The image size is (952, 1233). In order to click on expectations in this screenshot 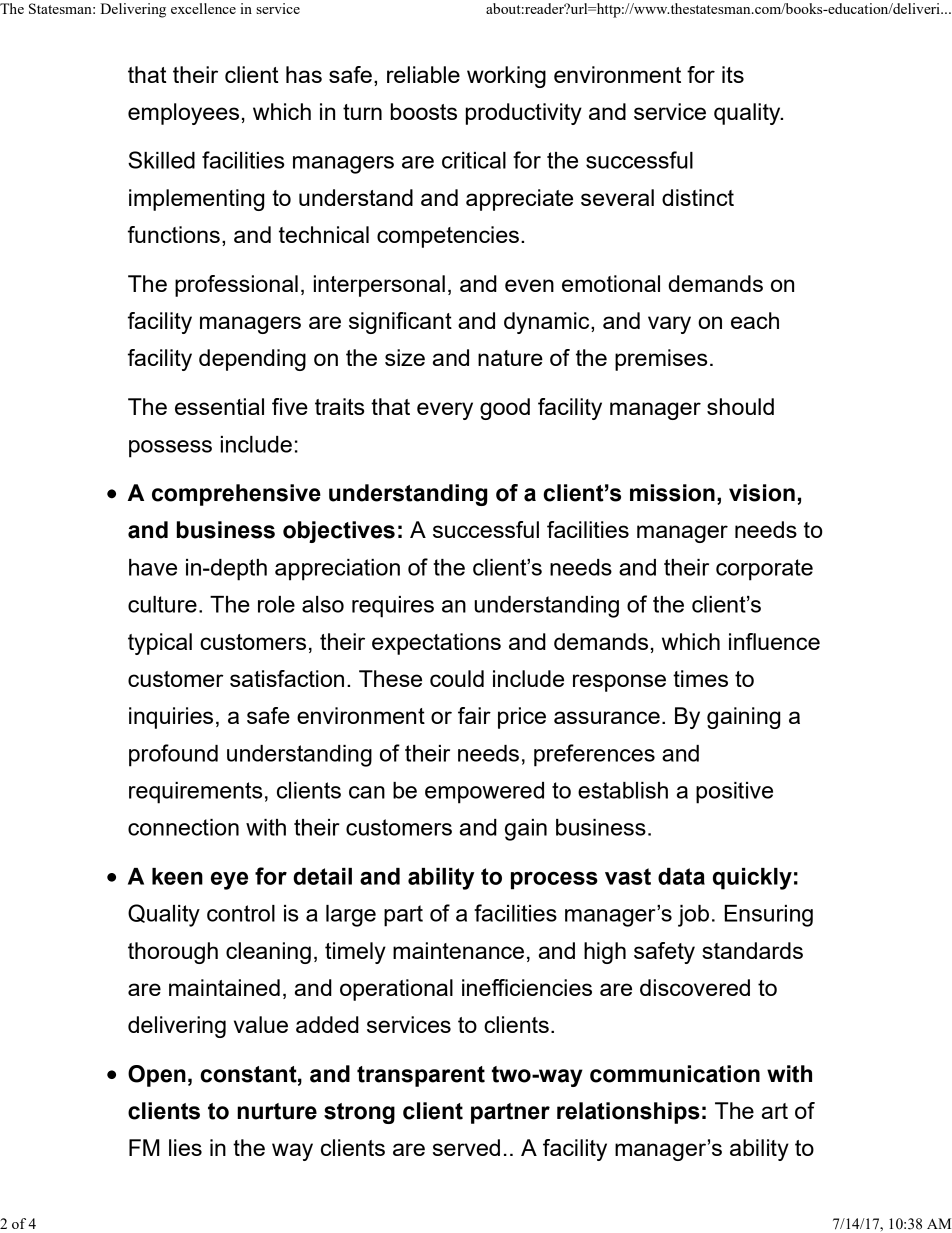, I will do `click(436, 644)`.
